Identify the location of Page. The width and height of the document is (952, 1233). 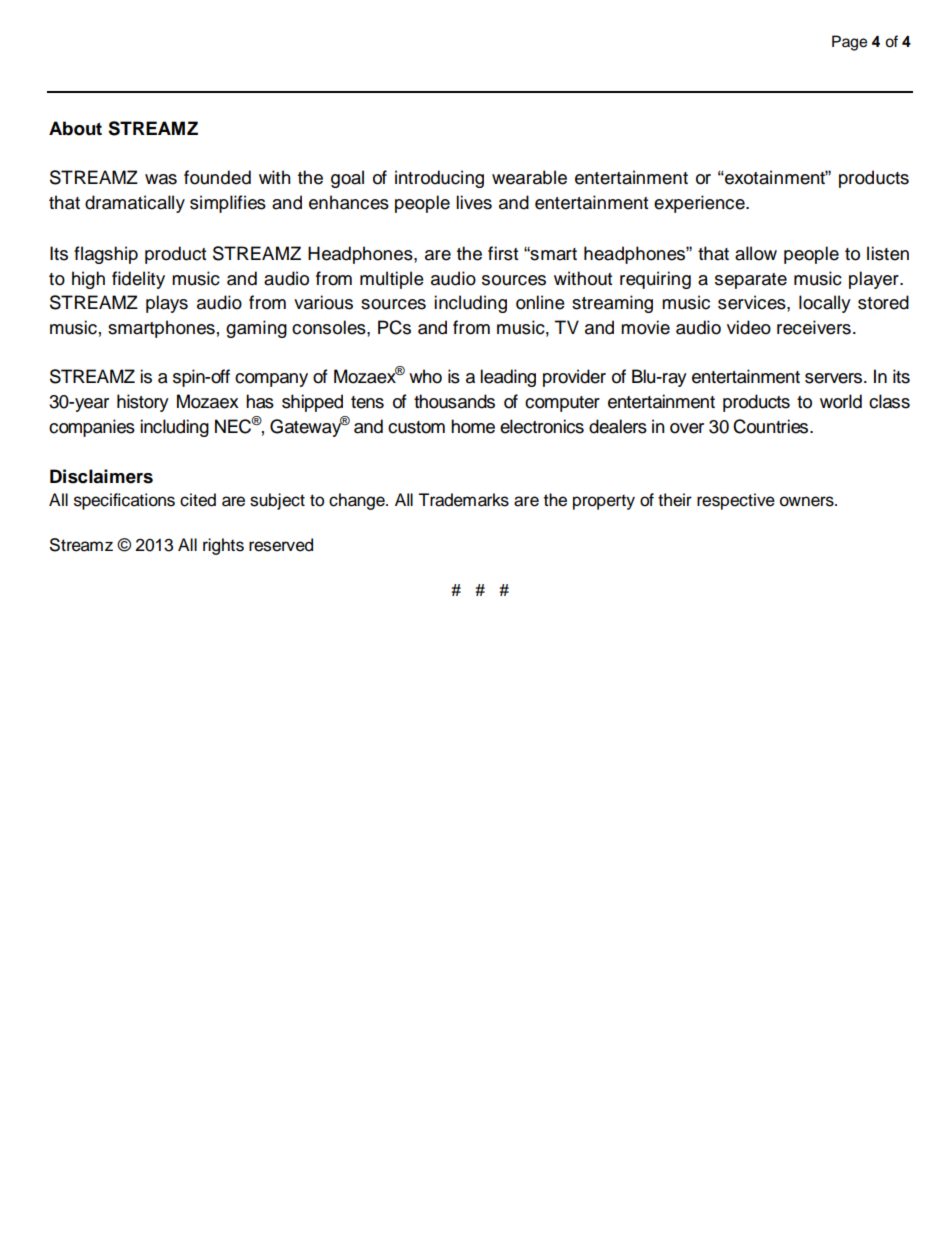
(849, 43).
